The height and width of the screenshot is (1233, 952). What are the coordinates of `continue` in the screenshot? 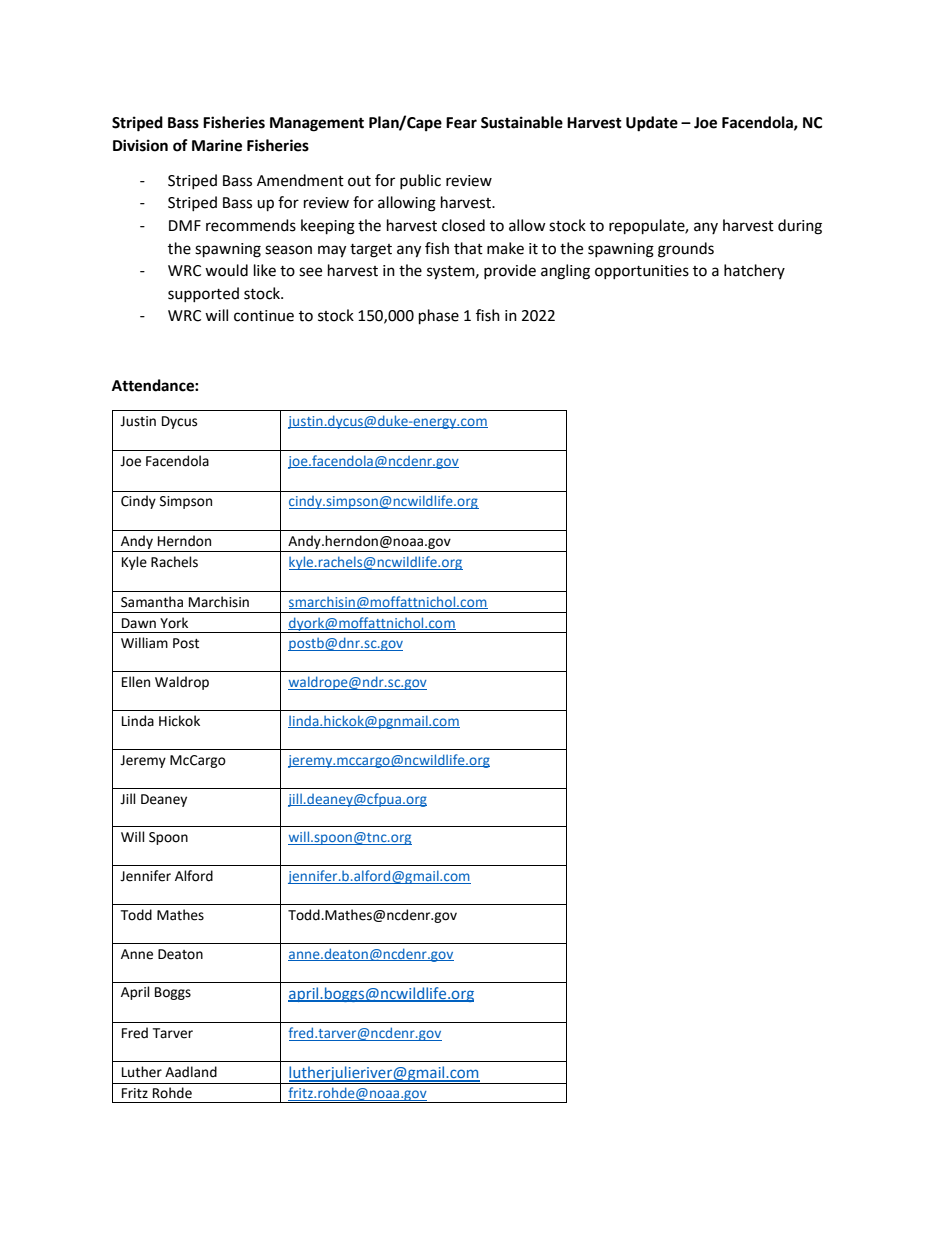 It's located at (264, 316).
